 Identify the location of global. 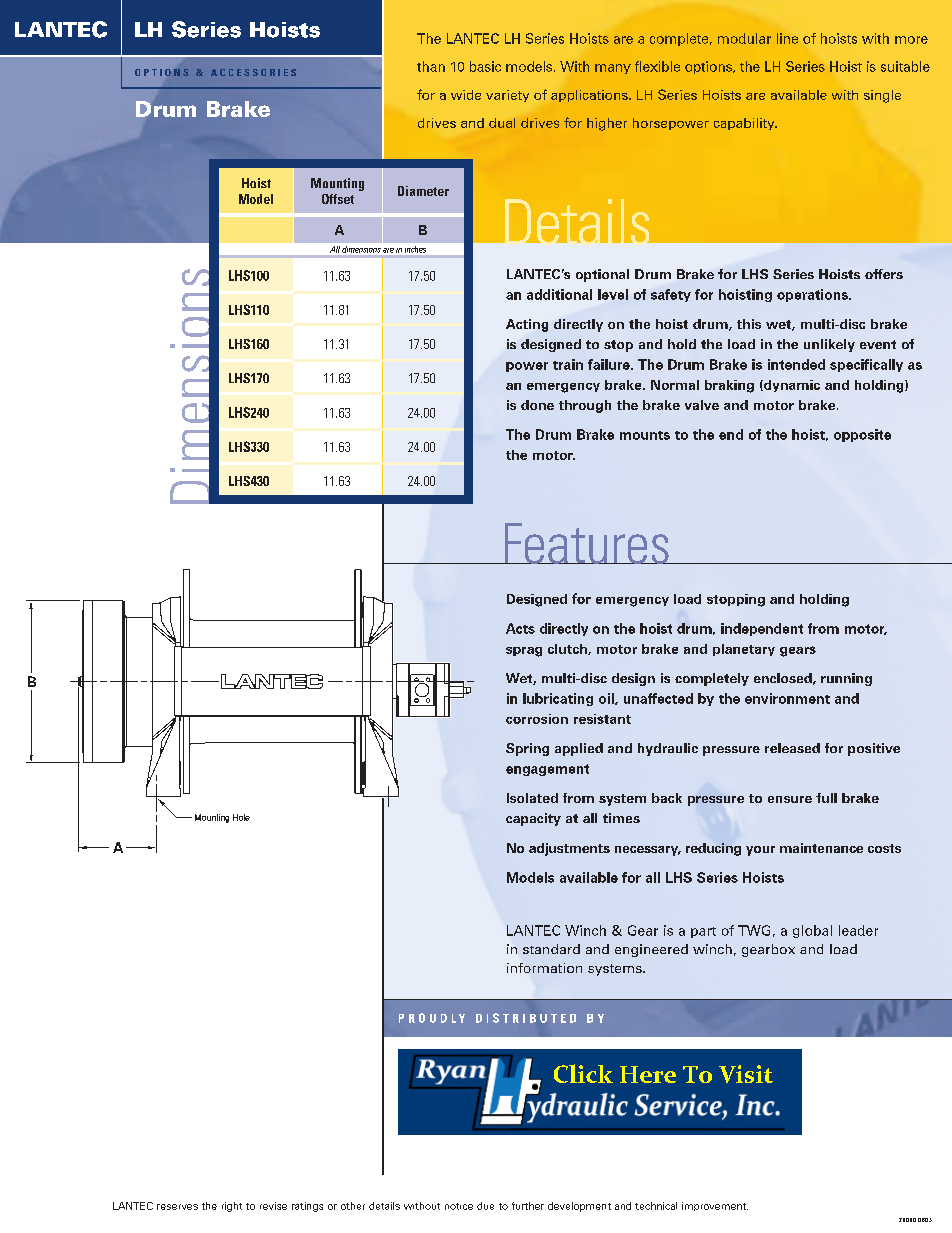
(812, 931).
